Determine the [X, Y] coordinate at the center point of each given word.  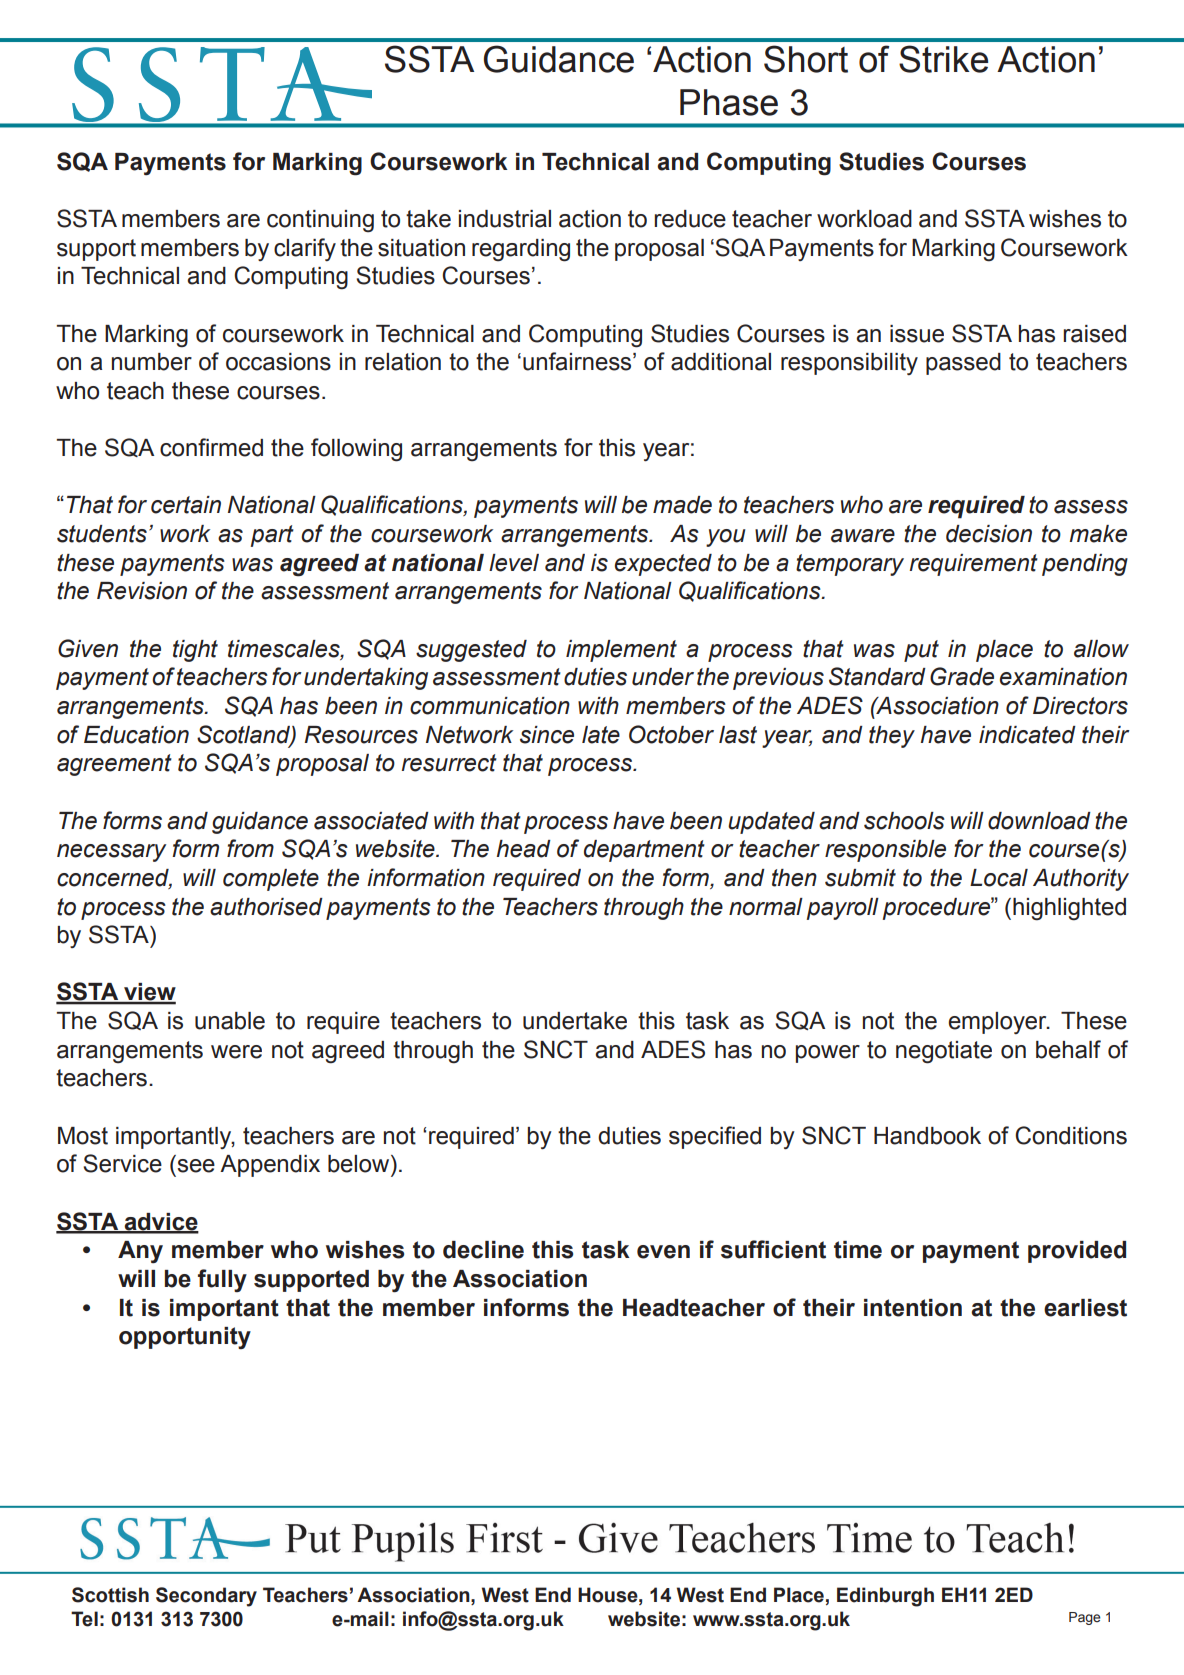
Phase [729, 102]
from [250, 848]
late [601, 735]
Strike [943, 59]
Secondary [206, 1597]
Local [999, 878]
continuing [320, 221]
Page [1085, 1618]
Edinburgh [885, 1597]
